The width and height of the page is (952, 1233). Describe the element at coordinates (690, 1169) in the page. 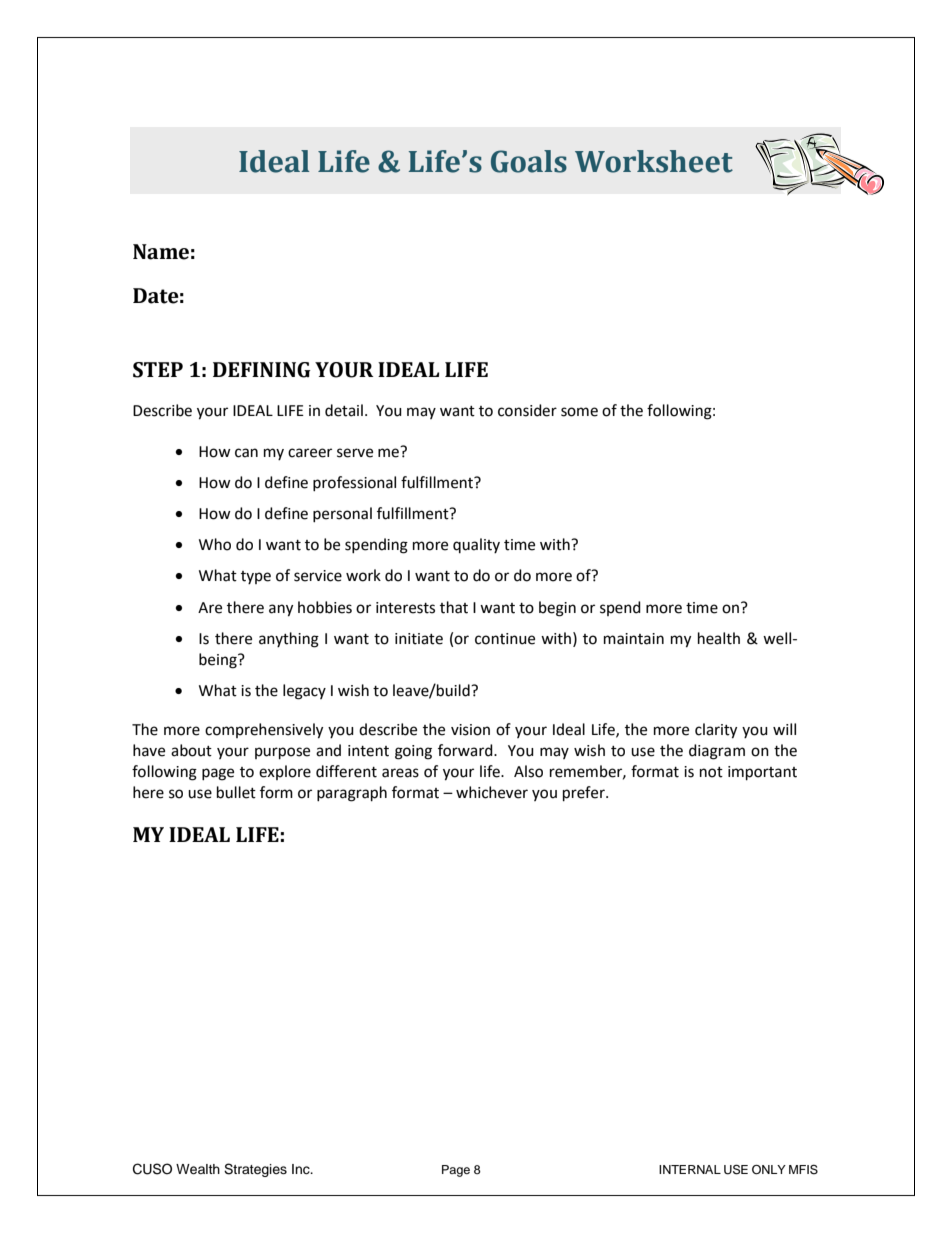

I see `INTERNAL` at that location.
